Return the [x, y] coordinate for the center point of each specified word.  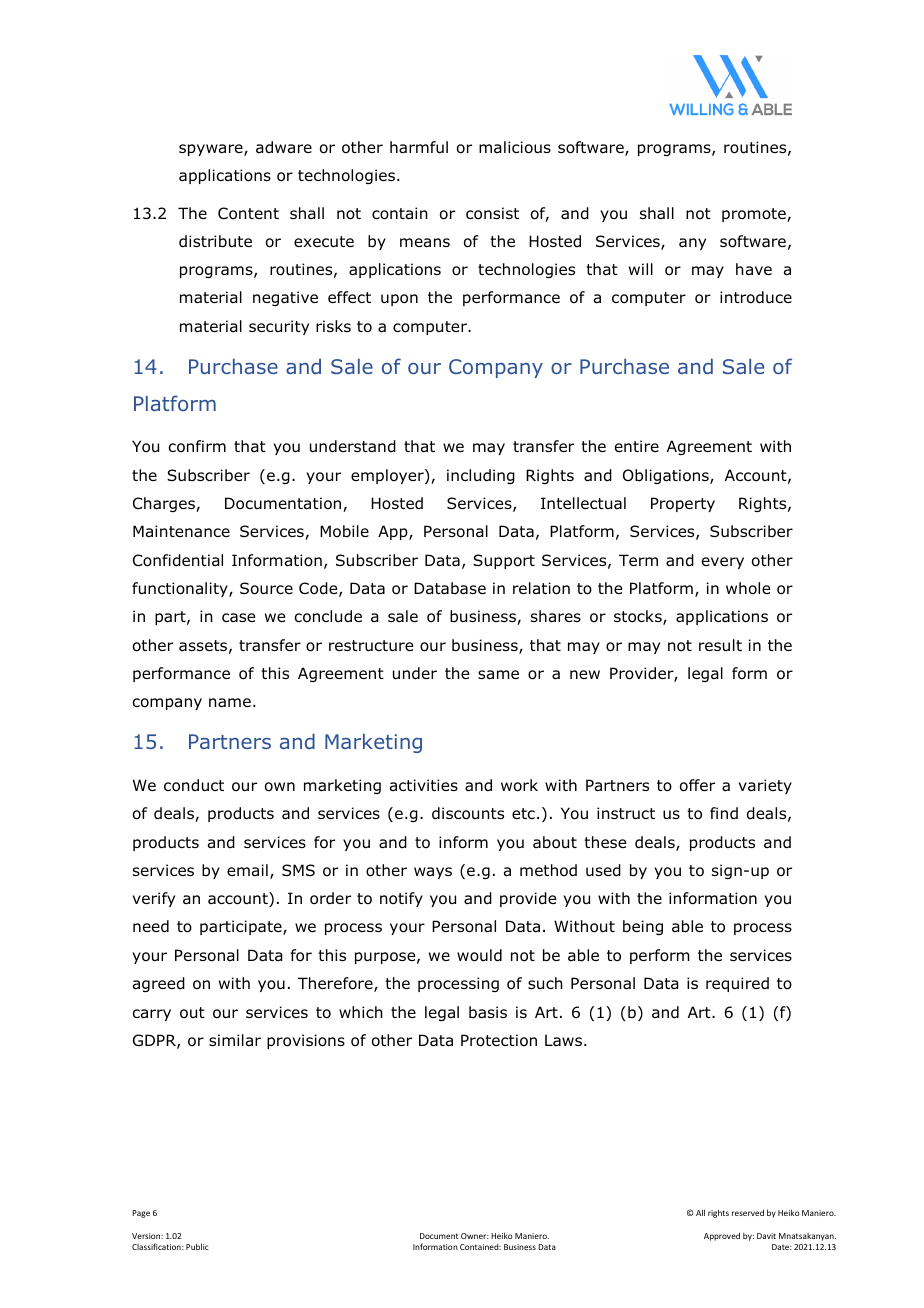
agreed [159, 984]
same [498, 675]
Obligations [667, 476]
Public [197, 1246]
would [479, 955]
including [481, 476]
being [643, 927]
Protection [499, 1040]
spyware [212, 150]
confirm [197, 446]
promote [755, 215]
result [720, 645]
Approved [722, 1236]
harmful [419, 147]
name [230, 703]
